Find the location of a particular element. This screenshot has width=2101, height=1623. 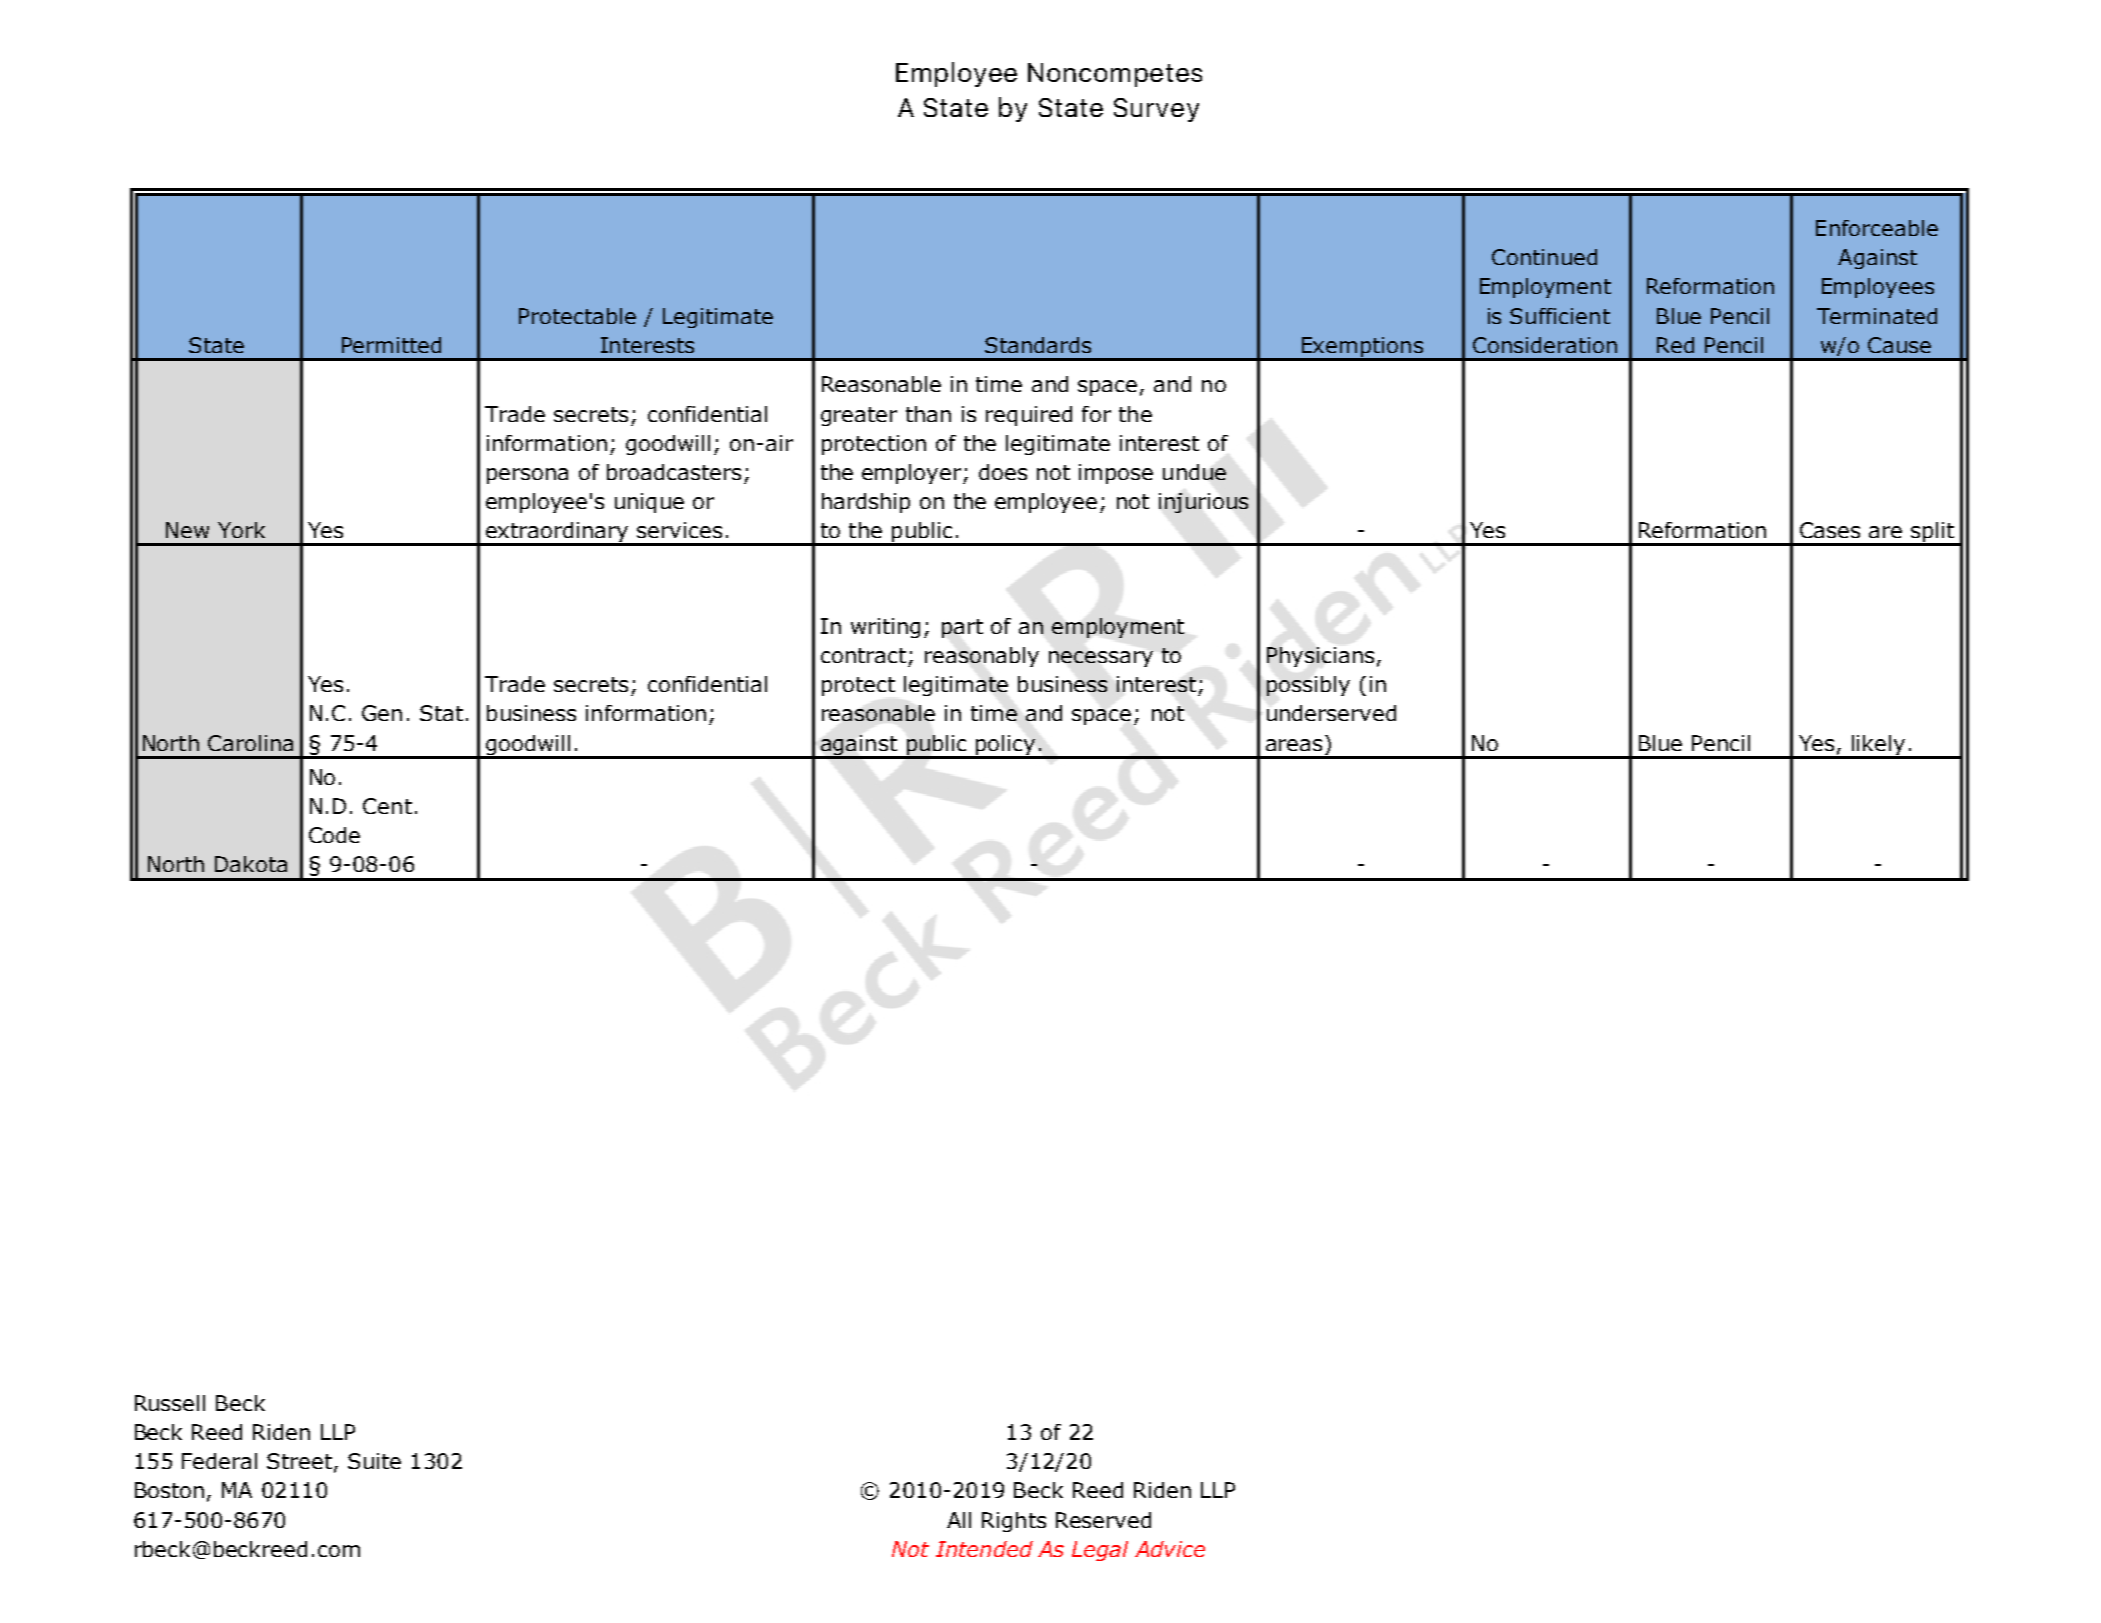

Survey is located at coordinates (1156, 110).
